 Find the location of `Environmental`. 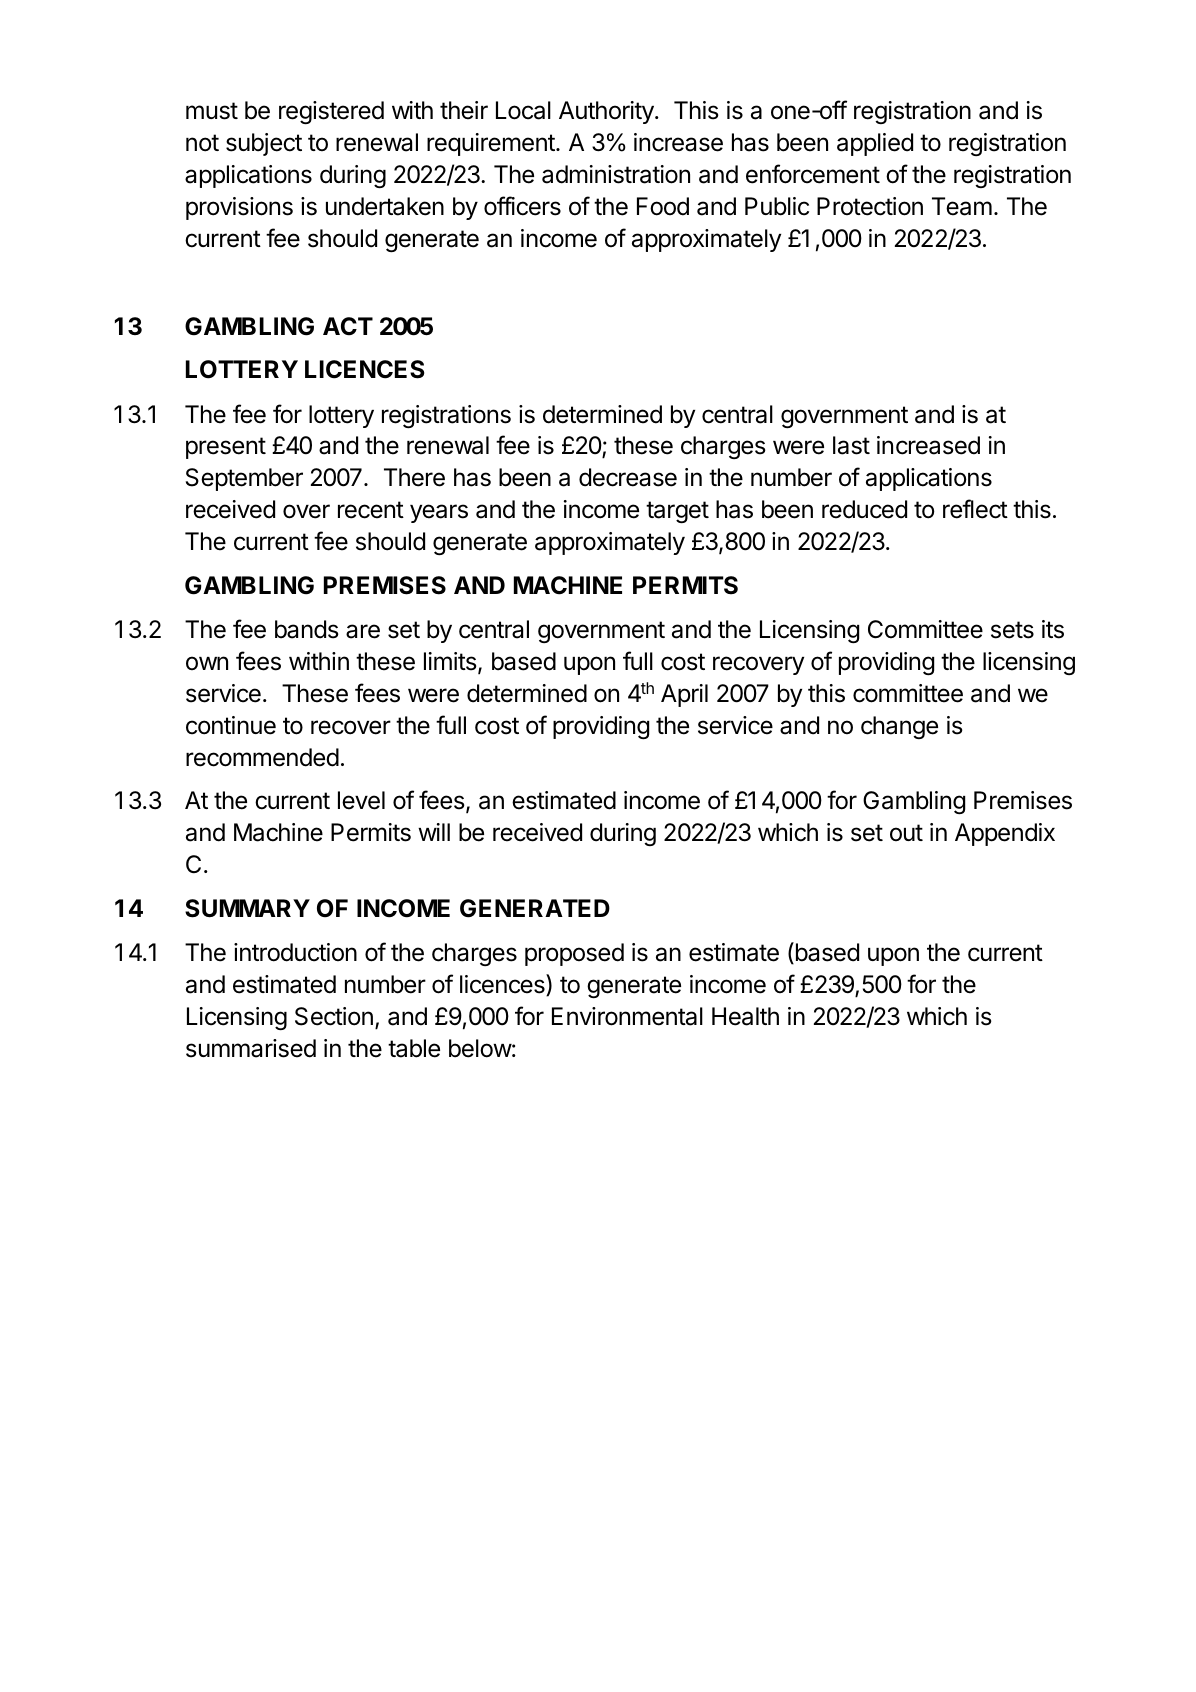

Environmental is located at coordinates (627, 1016).
